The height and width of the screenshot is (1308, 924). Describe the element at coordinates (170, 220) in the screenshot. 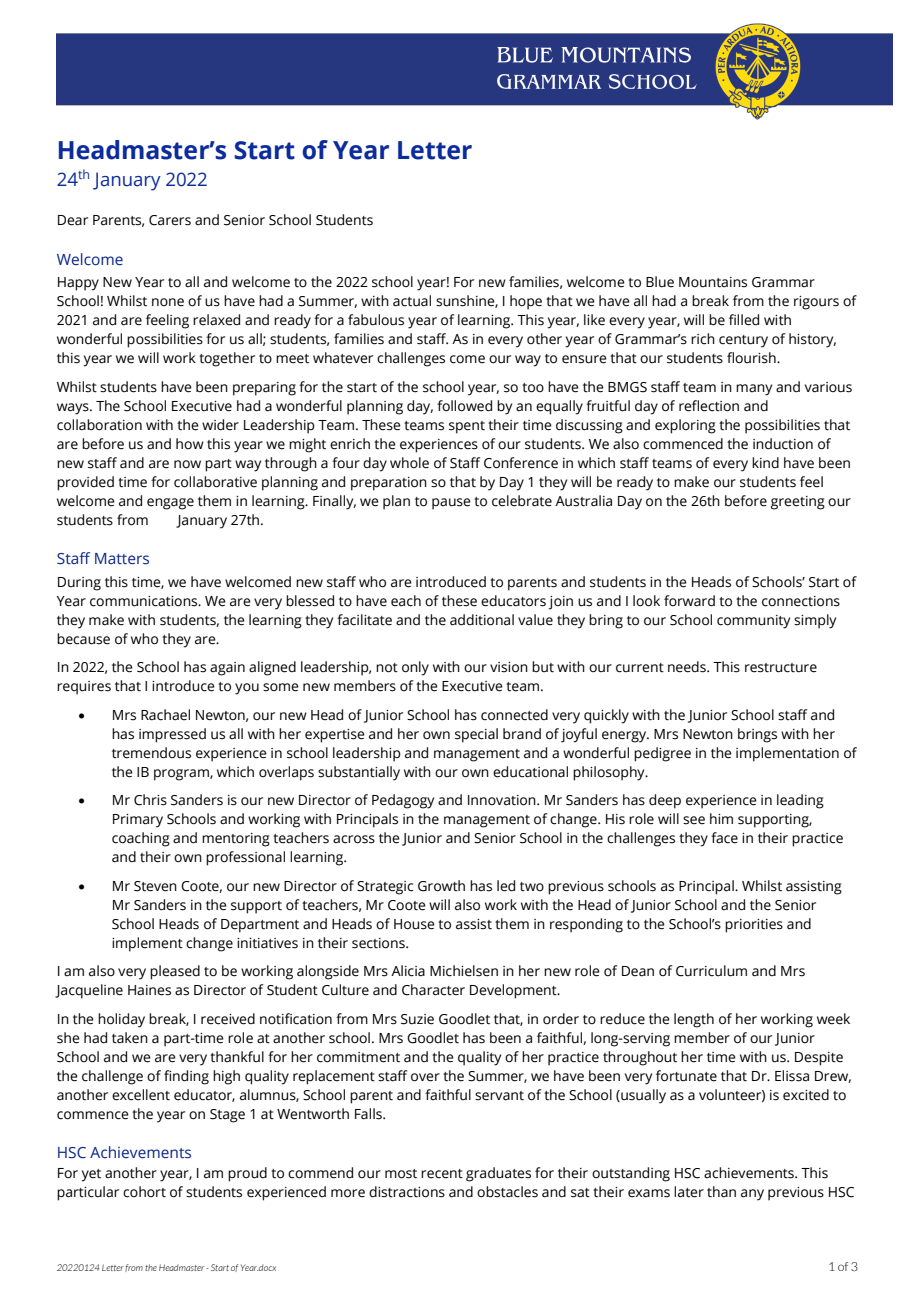

I see `Carers` at that location.
